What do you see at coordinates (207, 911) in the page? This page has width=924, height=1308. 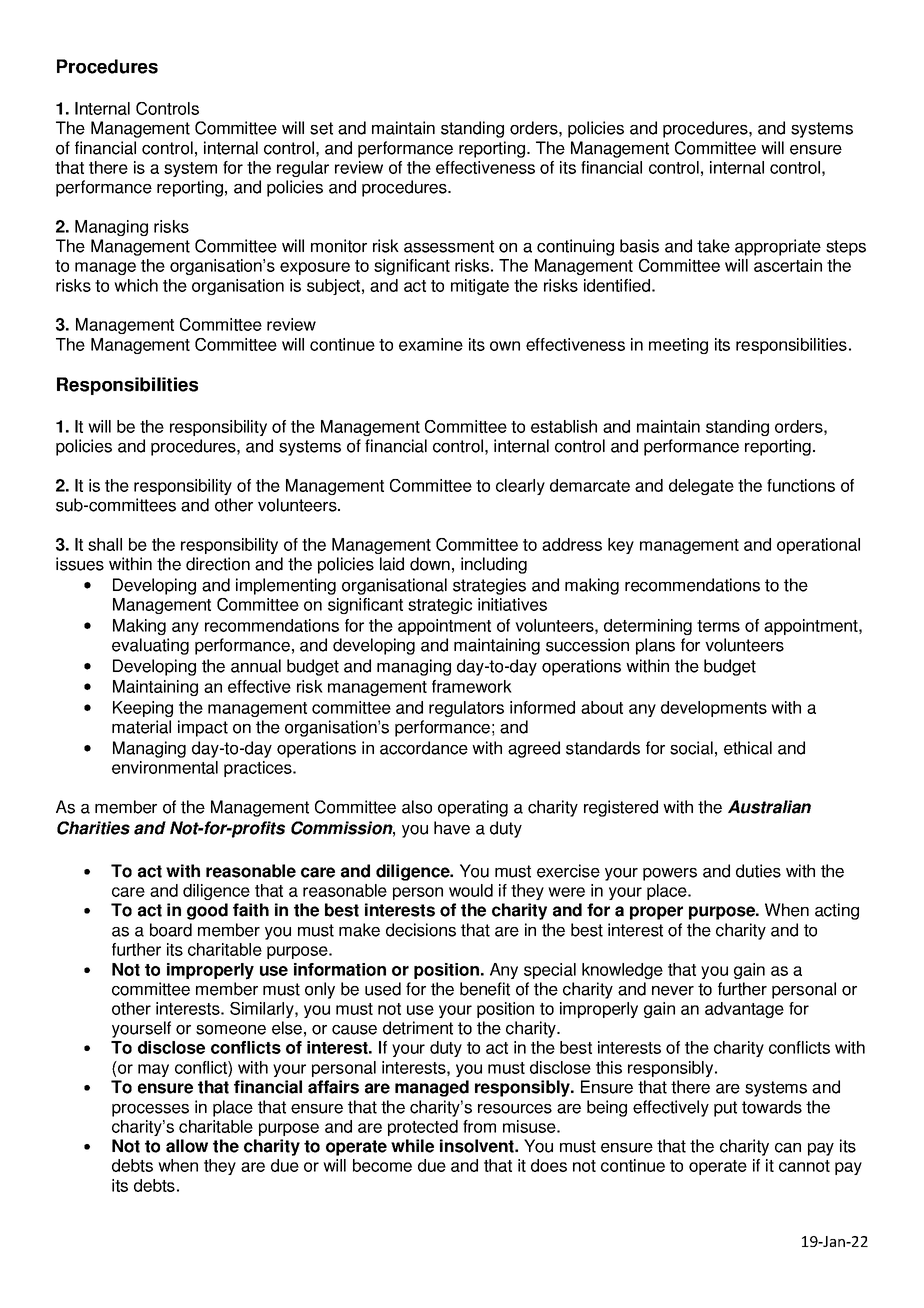 I see `good` at bounding box center [207, 911].
